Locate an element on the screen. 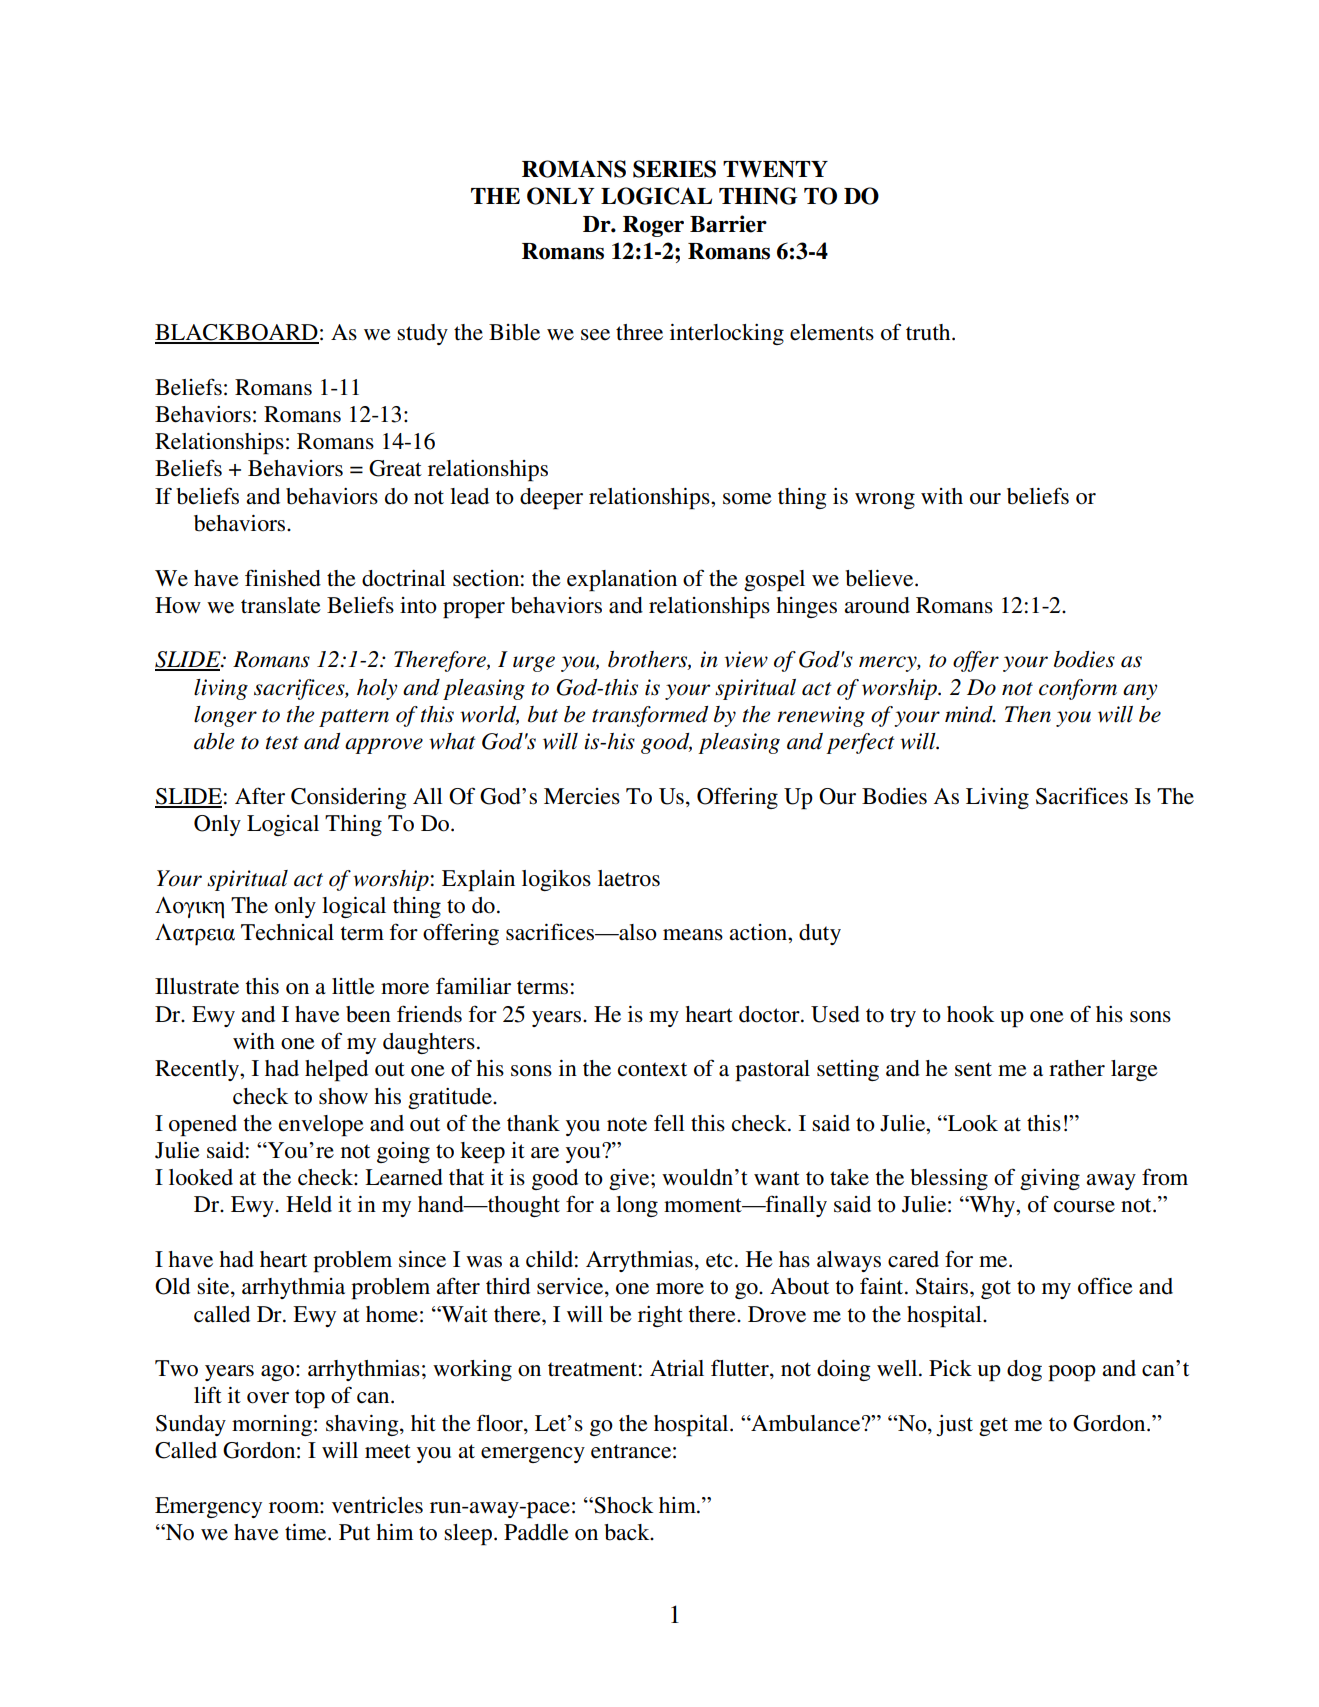 This screenshot has width=1319, height=1707. context is located at coordinates (652, 1069).
